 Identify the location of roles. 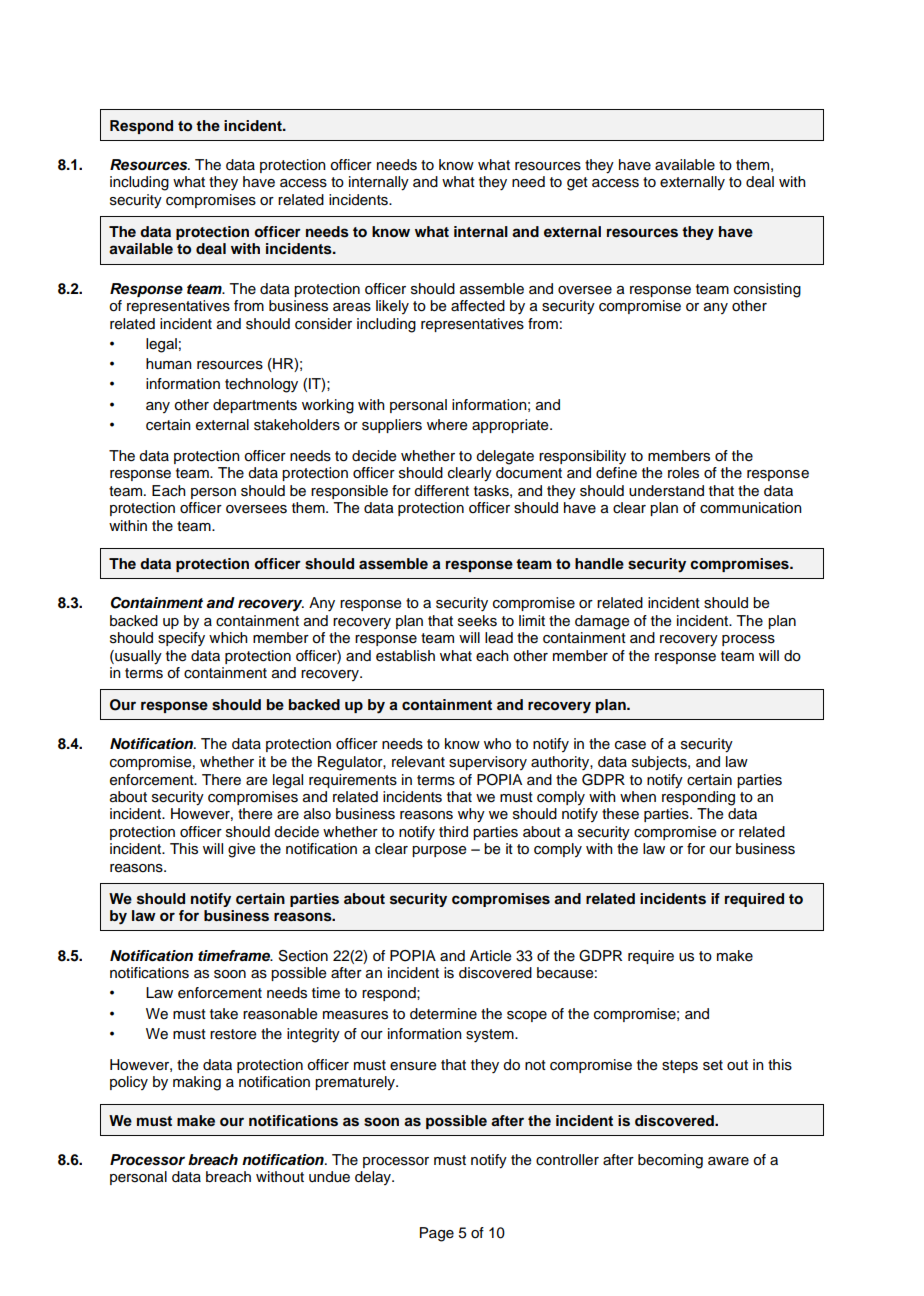
(683, 473).
